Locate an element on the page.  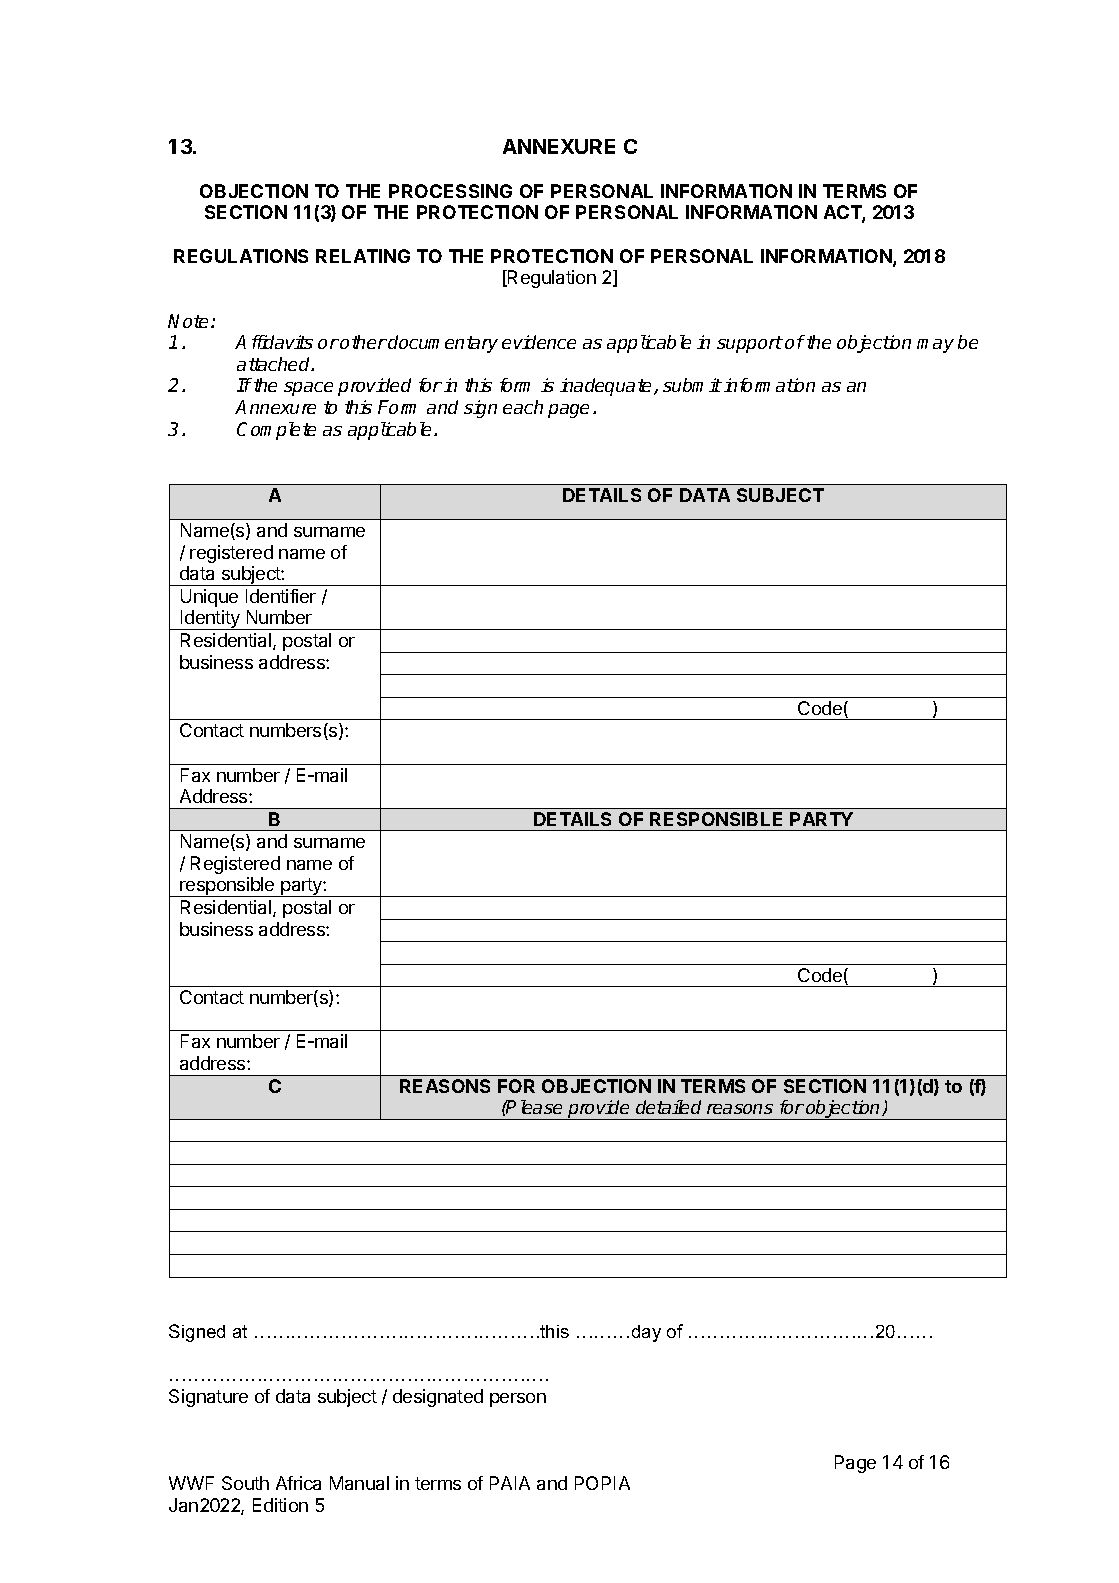
PAIA is located at coordinates (510, 1483).
